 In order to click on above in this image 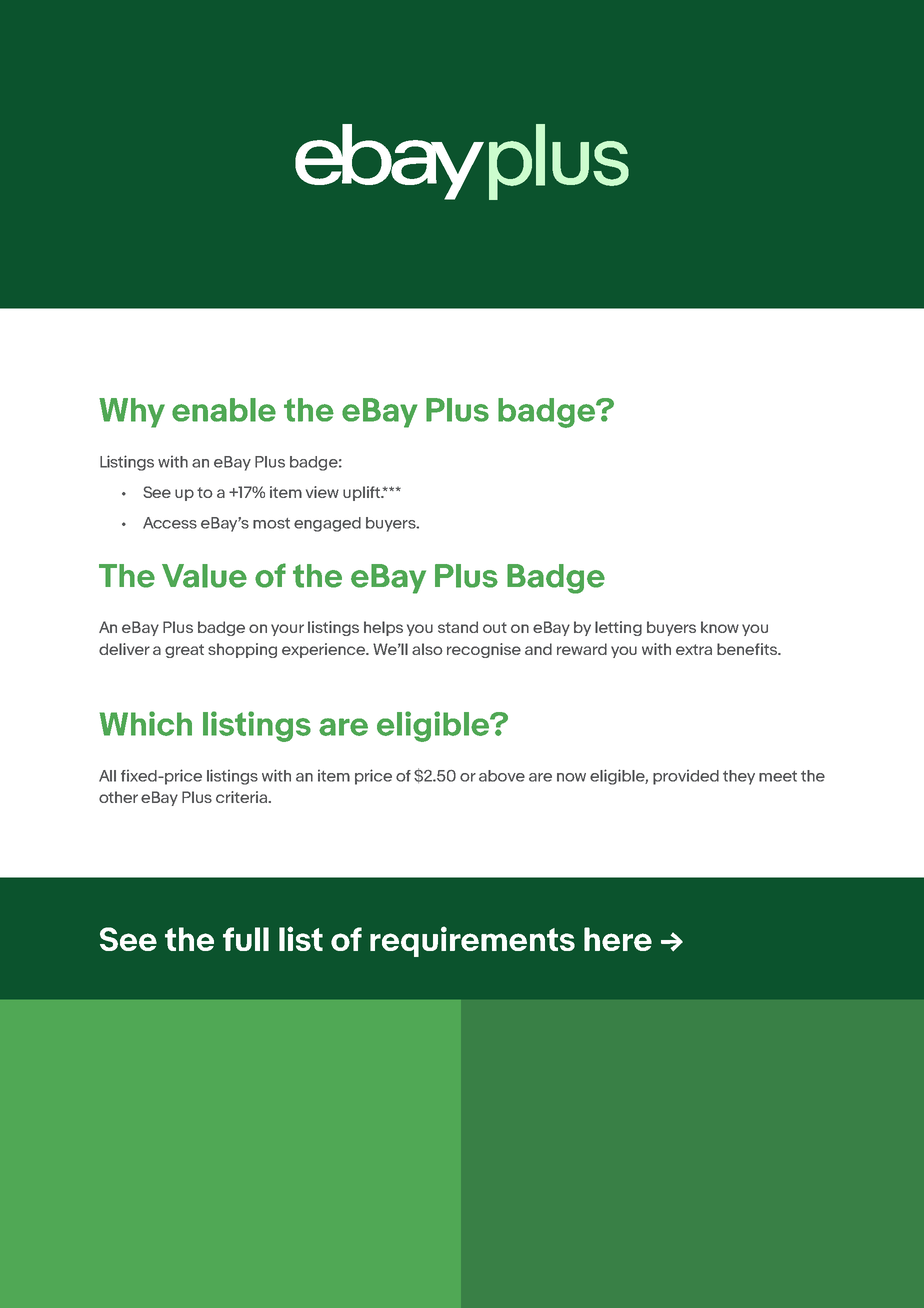, I will do `click(502, 776)`.
